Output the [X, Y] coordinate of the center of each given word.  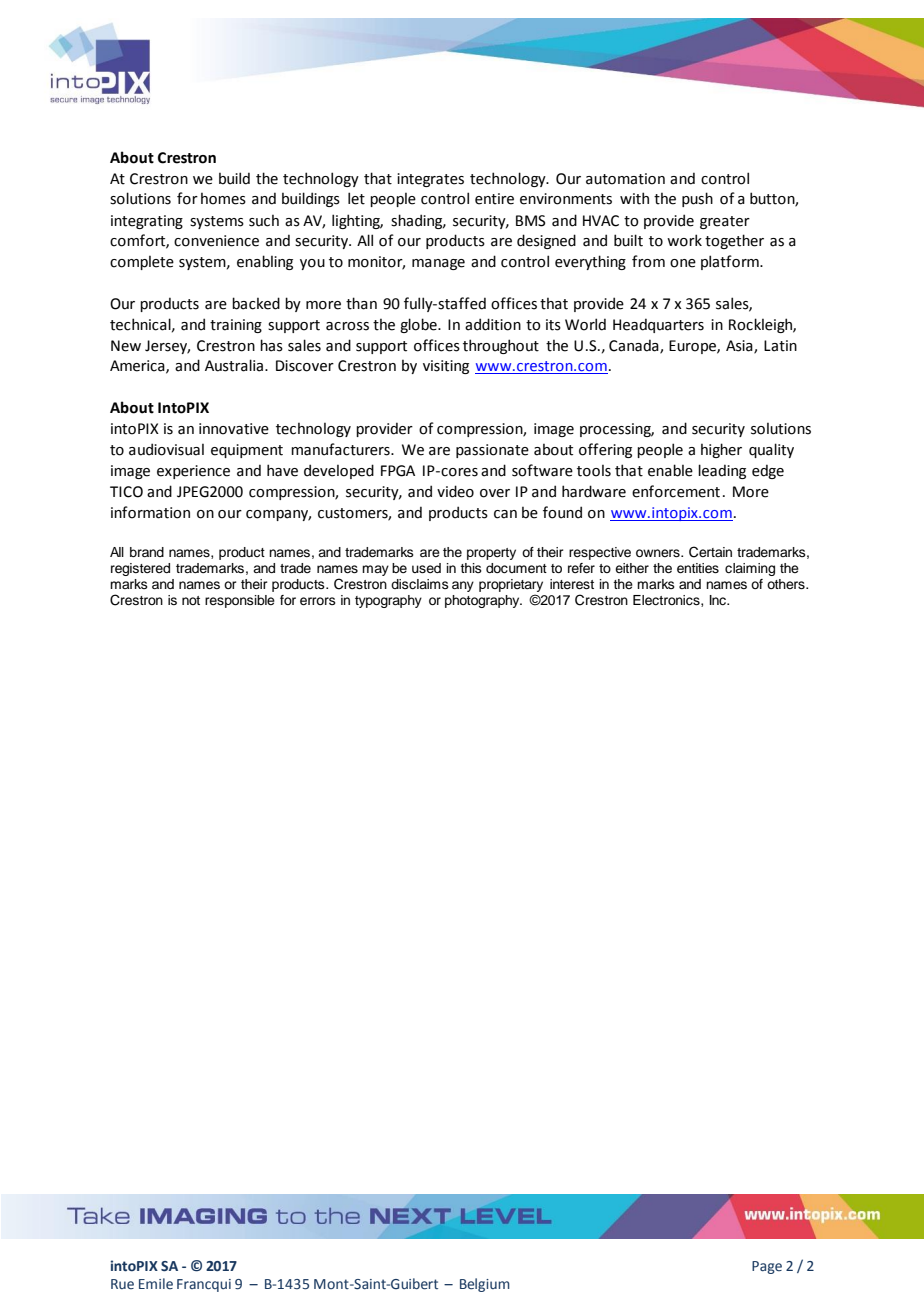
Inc [719, 600]
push [697, 199]
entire [494, 199]
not [191, 600]
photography [483, 601]
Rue [122, 1284]
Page [767, 1267]
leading [722, 471]
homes [223, 198]
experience [193, 472]
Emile [156, 1283]
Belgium [485, 1285]
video [455, 491]
